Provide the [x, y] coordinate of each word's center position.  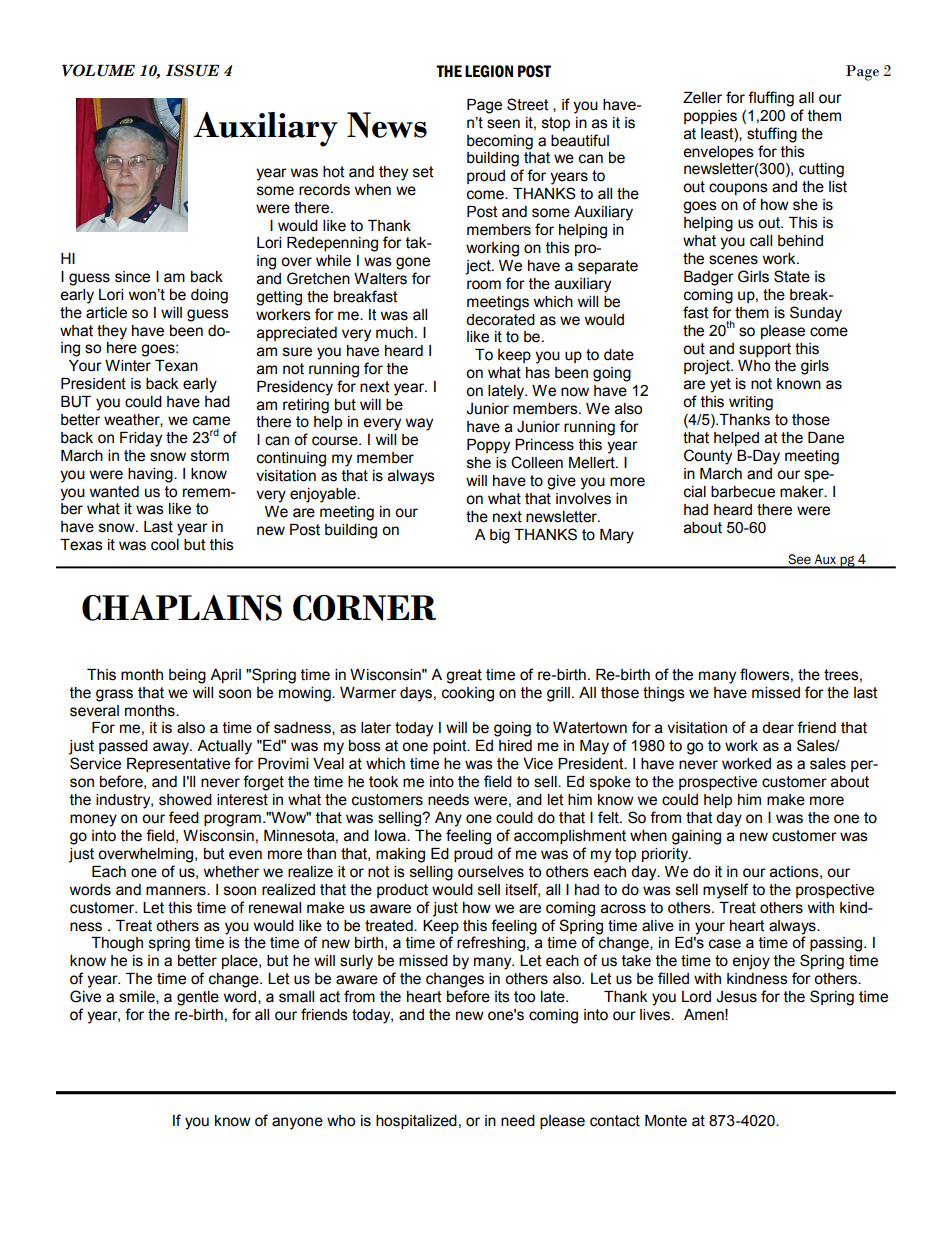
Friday [141, 439]
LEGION [489, 71]
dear [778, 728]
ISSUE [193, 70]
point [451, 747]
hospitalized [416, 1122]
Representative [178, 765]
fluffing [771, 99]
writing [751, 403]
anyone [297, 1123]
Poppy [488, 446]
